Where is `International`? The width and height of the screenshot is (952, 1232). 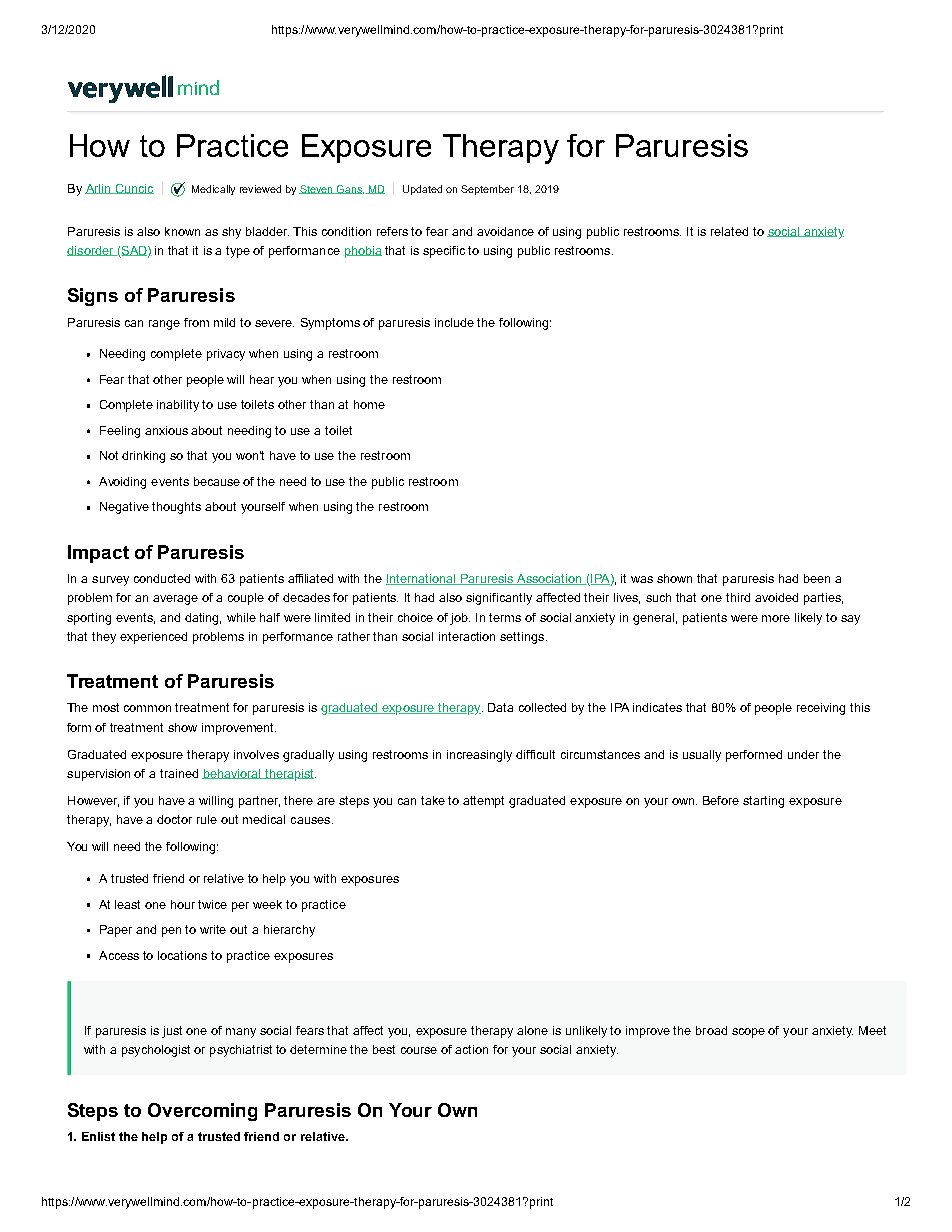
International is located at coordinates (422, 579).
